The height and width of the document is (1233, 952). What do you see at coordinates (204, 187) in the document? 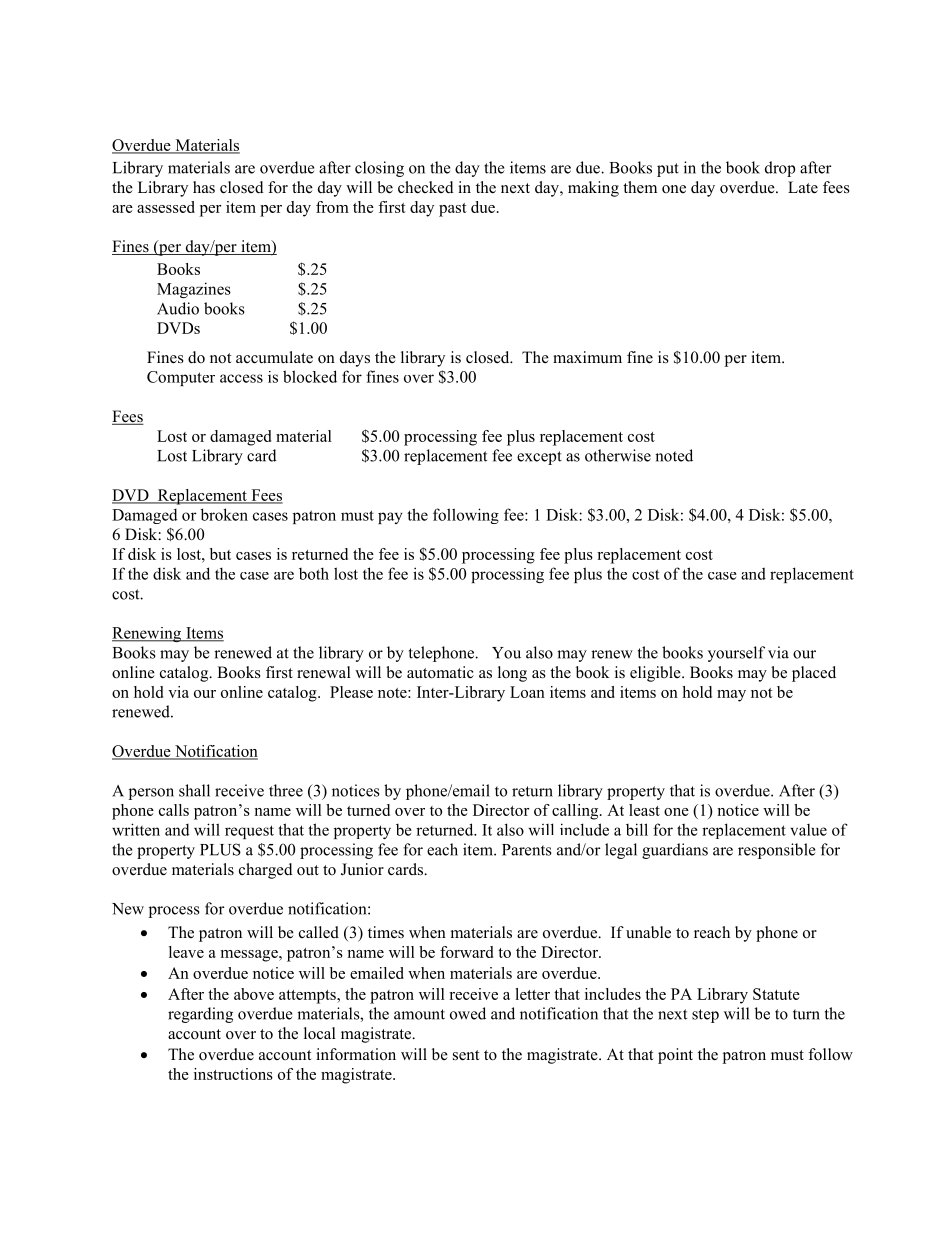
I see `has` at bounding box center [204, 187].
